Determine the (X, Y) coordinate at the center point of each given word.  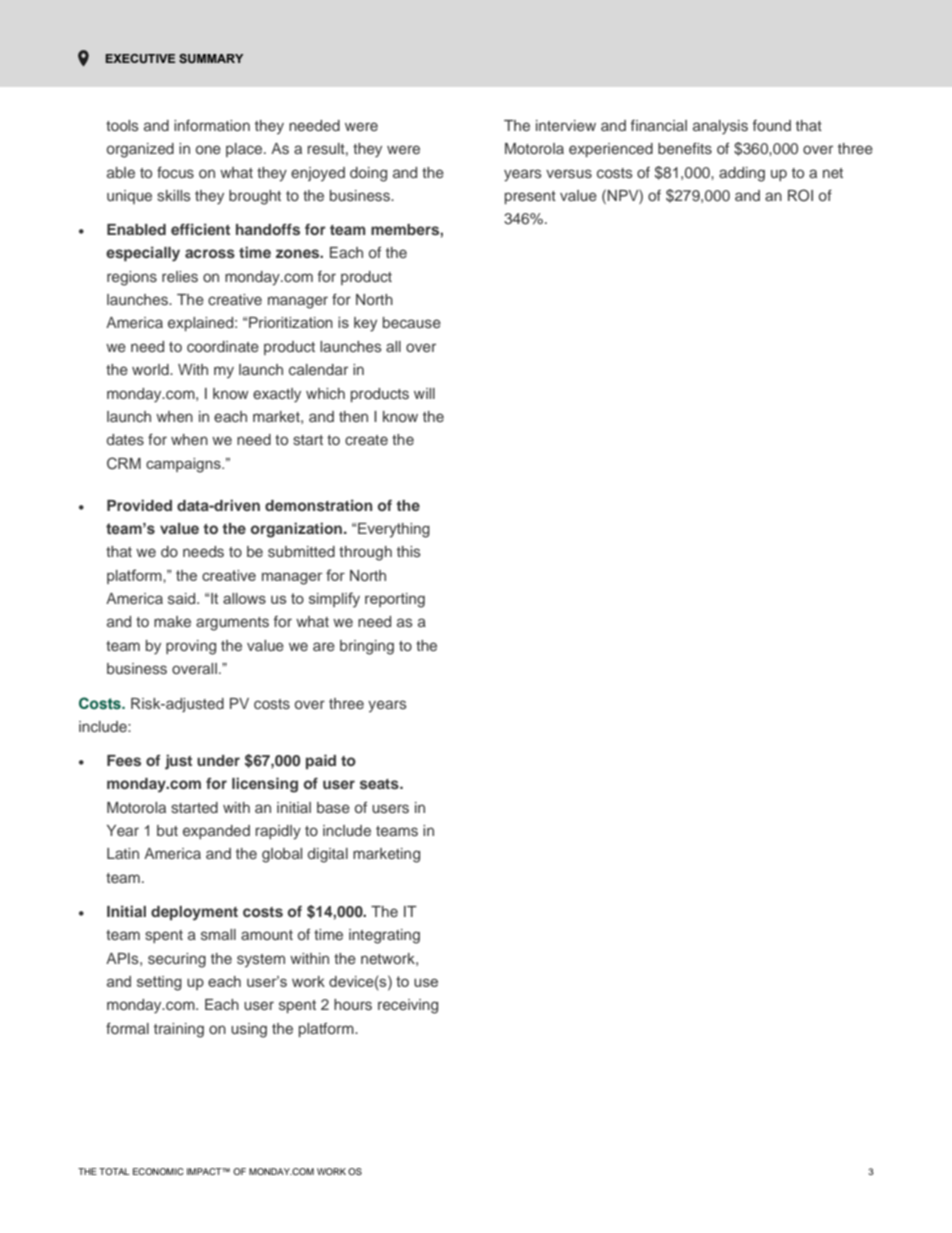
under (218, 760)
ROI (800, 195)
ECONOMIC (158, 1171)
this (409, 551)
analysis (720, 127)
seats (380, 784)
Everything (394, 530)
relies (180, 276)
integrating (384, 936)
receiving (408, 1006)
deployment (194, 913)
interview (566, 125)
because (412, 322)
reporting (395, 600)
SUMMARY (211, 58)
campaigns (184, 465)
